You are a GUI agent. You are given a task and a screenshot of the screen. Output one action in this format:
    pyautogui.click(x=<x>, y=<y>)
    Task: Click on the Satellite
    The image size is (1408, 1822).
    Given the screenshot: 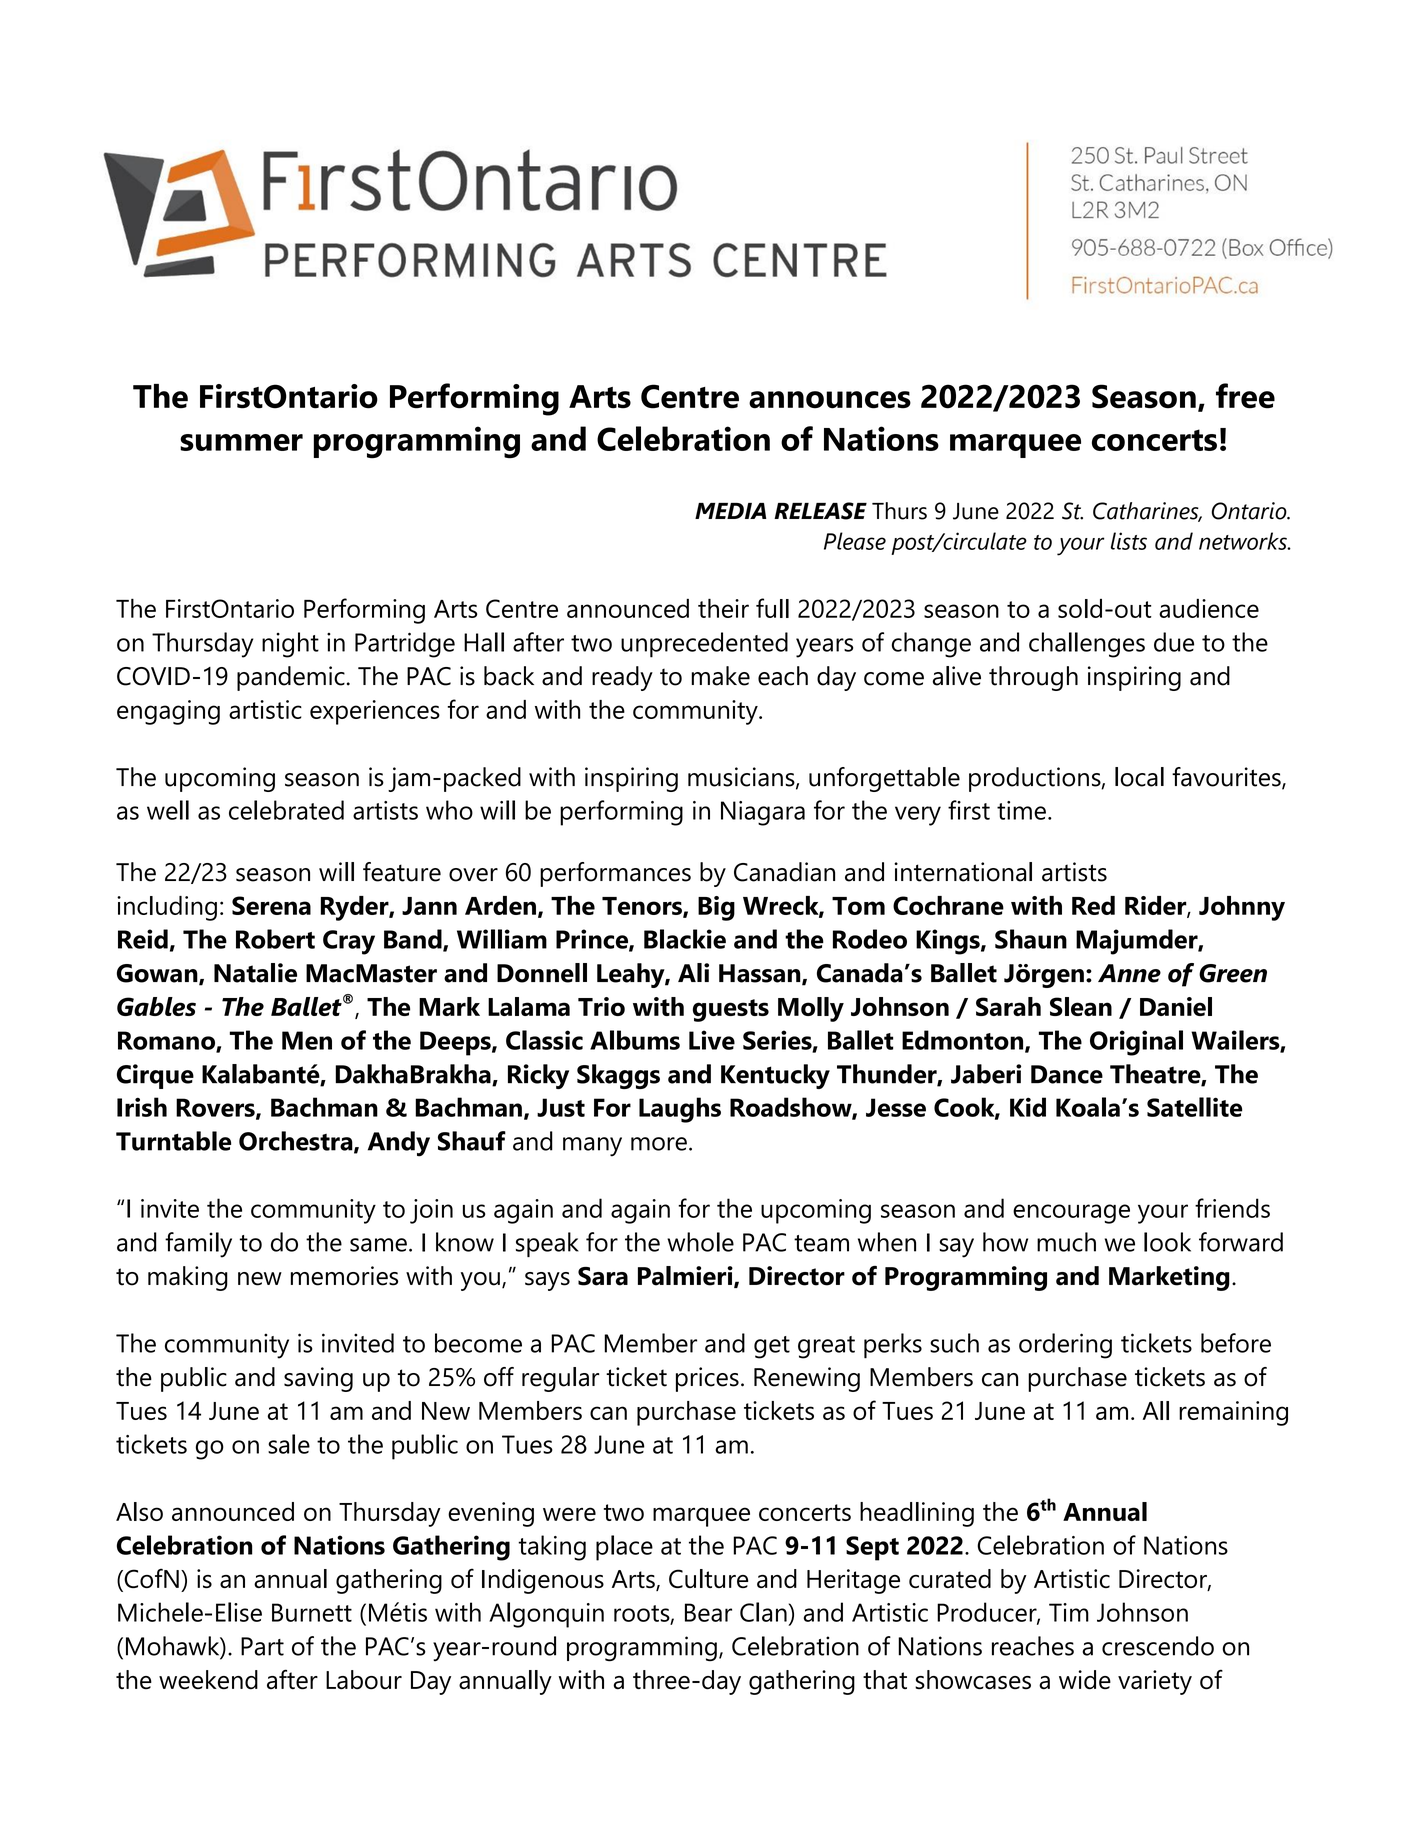 What is the action you would take?
    pyautogui.click(x=1194, y=1107)
